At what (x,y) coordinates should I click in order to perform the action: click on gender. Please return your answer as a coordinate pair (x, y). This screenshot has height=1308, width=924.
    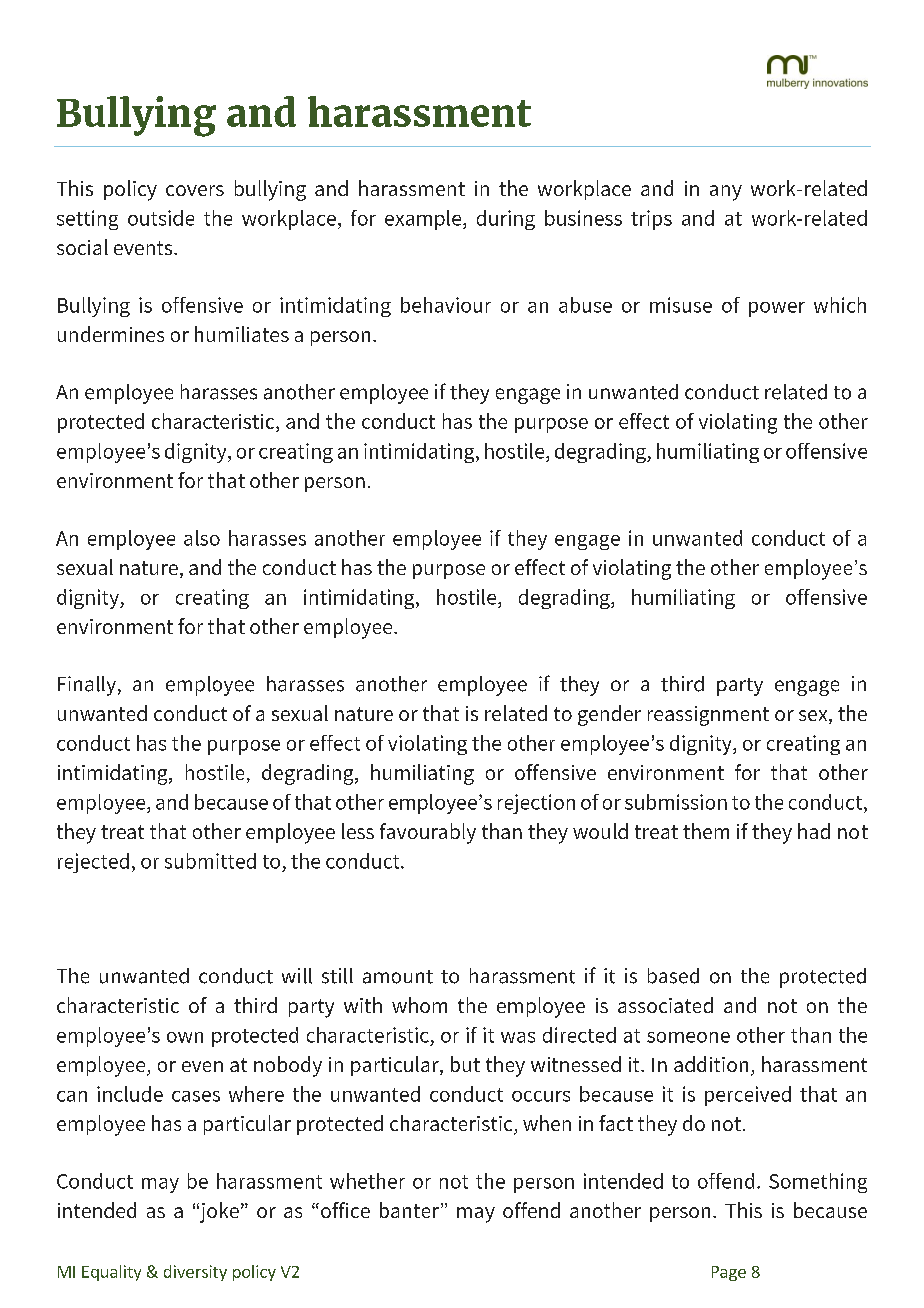
    Looking at the image, I should click on (609, 715).
